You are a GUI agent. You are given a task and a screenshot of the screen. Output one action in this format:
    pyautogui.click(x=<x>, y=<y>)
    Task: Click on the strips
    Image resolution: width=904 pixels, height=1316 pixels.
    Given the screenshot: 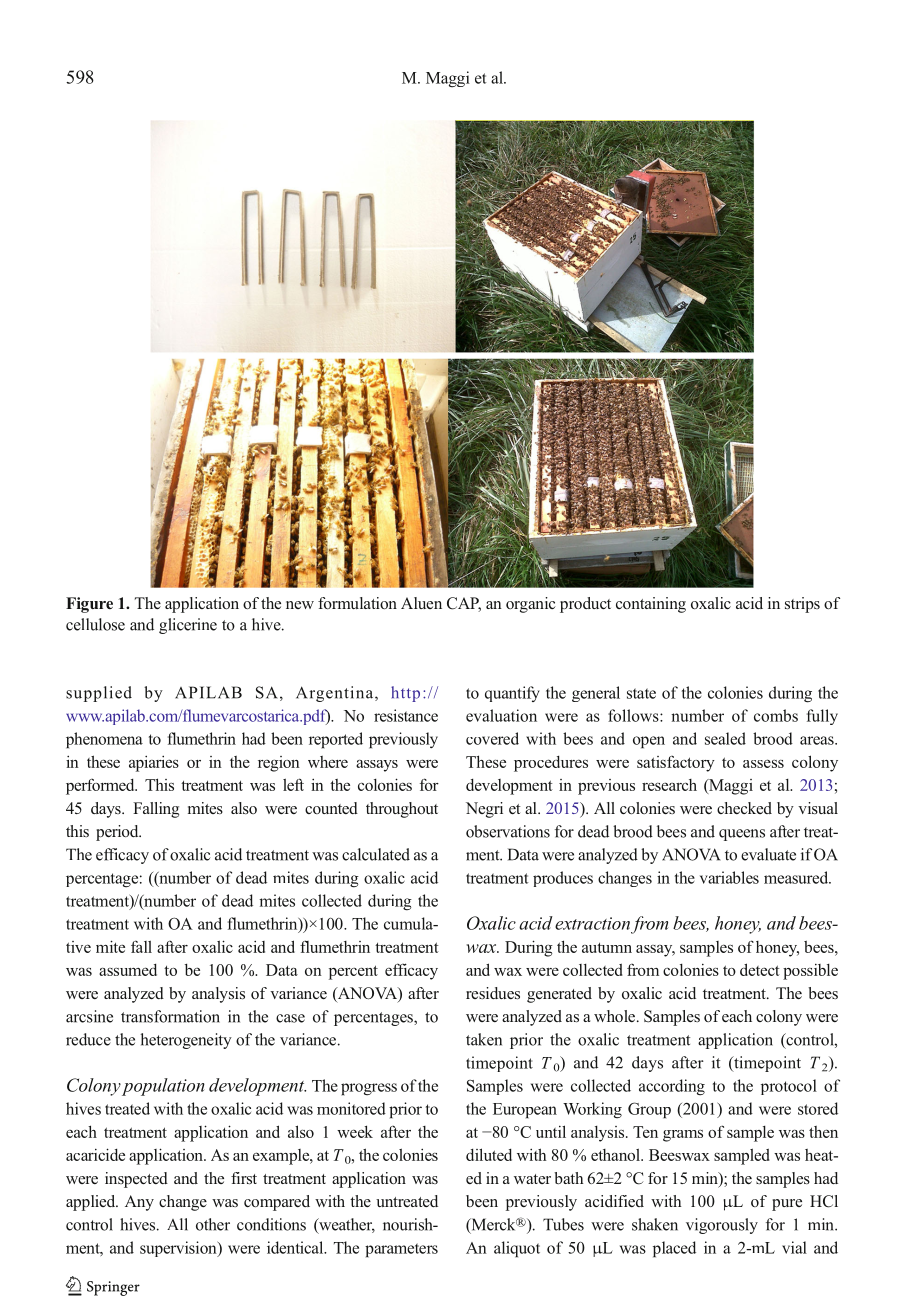 What is the action you would take?
    pyautogui.click(x=802, y=605)
